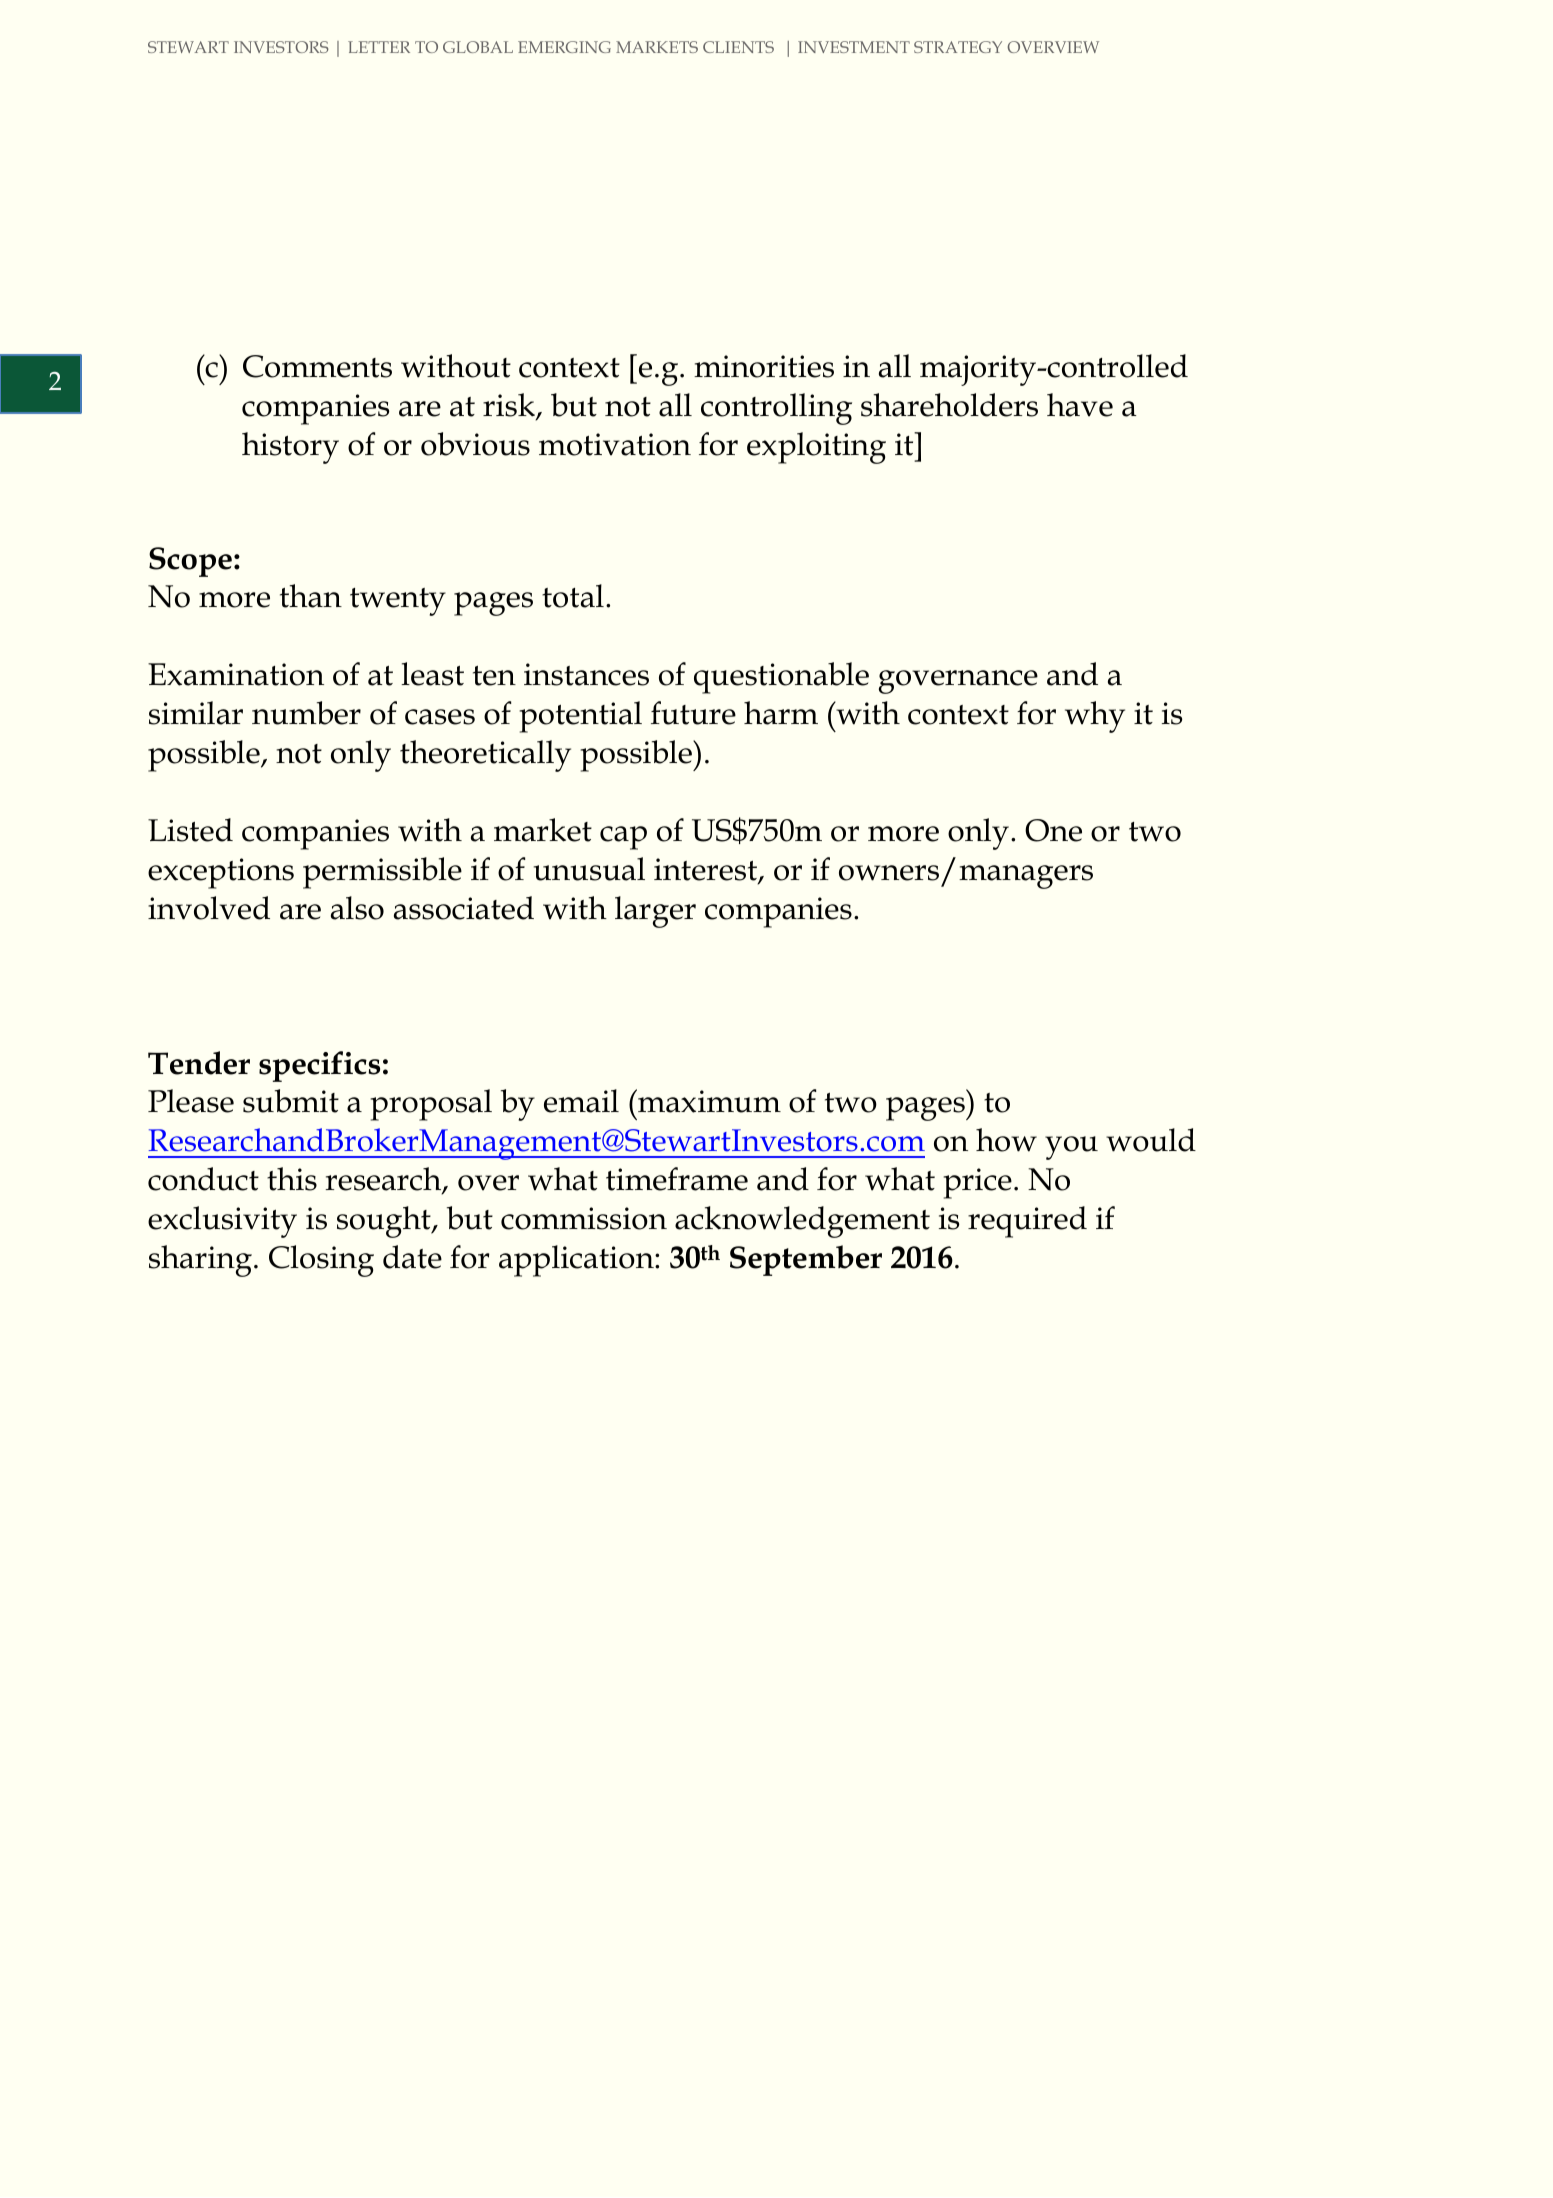 Image resolution: width=1553 pixels, height=2198 pixels. What do you see at coordinates (236, 674) in the document?
I see `Examination` at bounding box center [236, 674].
